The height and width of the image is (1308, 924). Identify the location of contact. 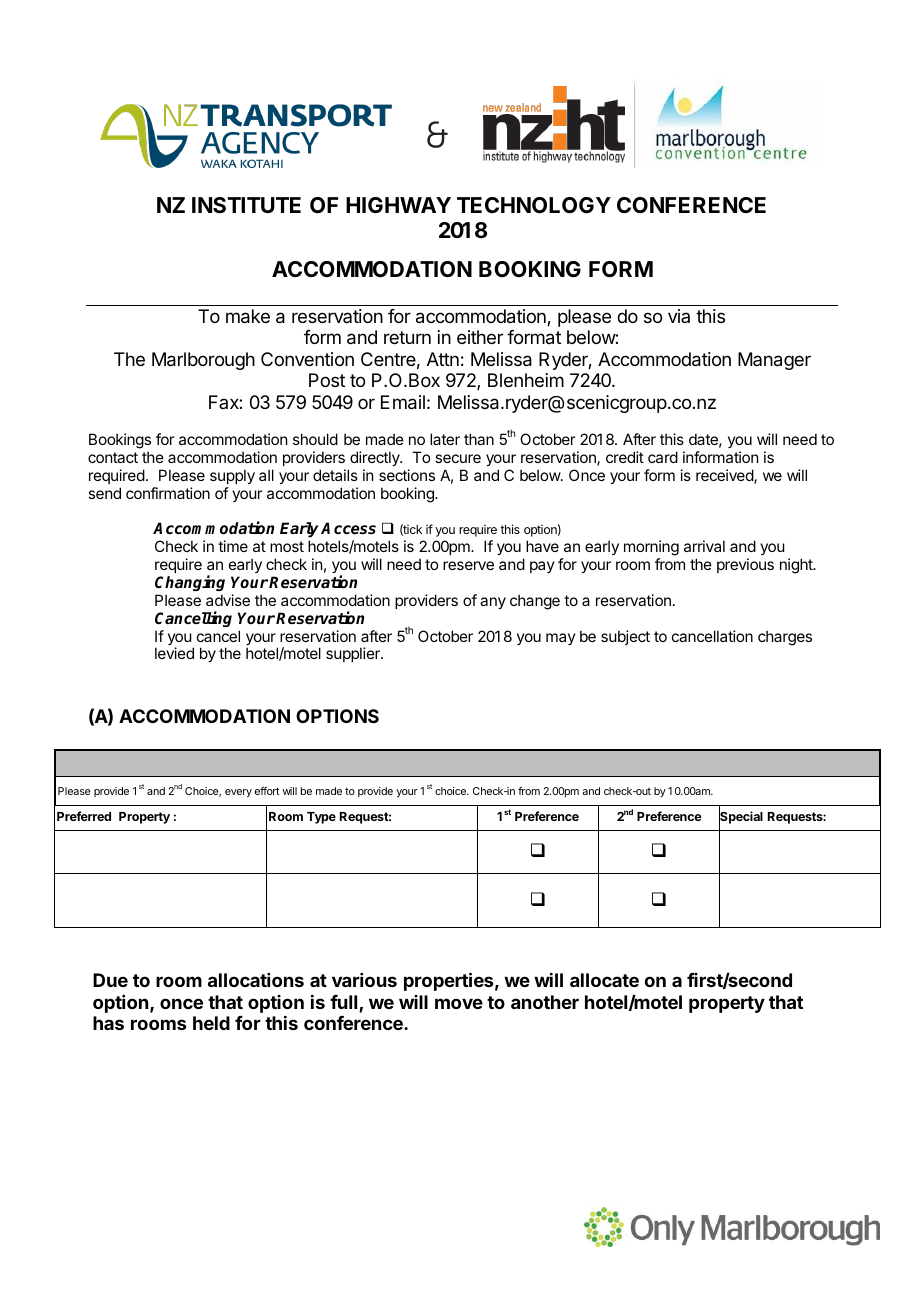
(113, 457).
